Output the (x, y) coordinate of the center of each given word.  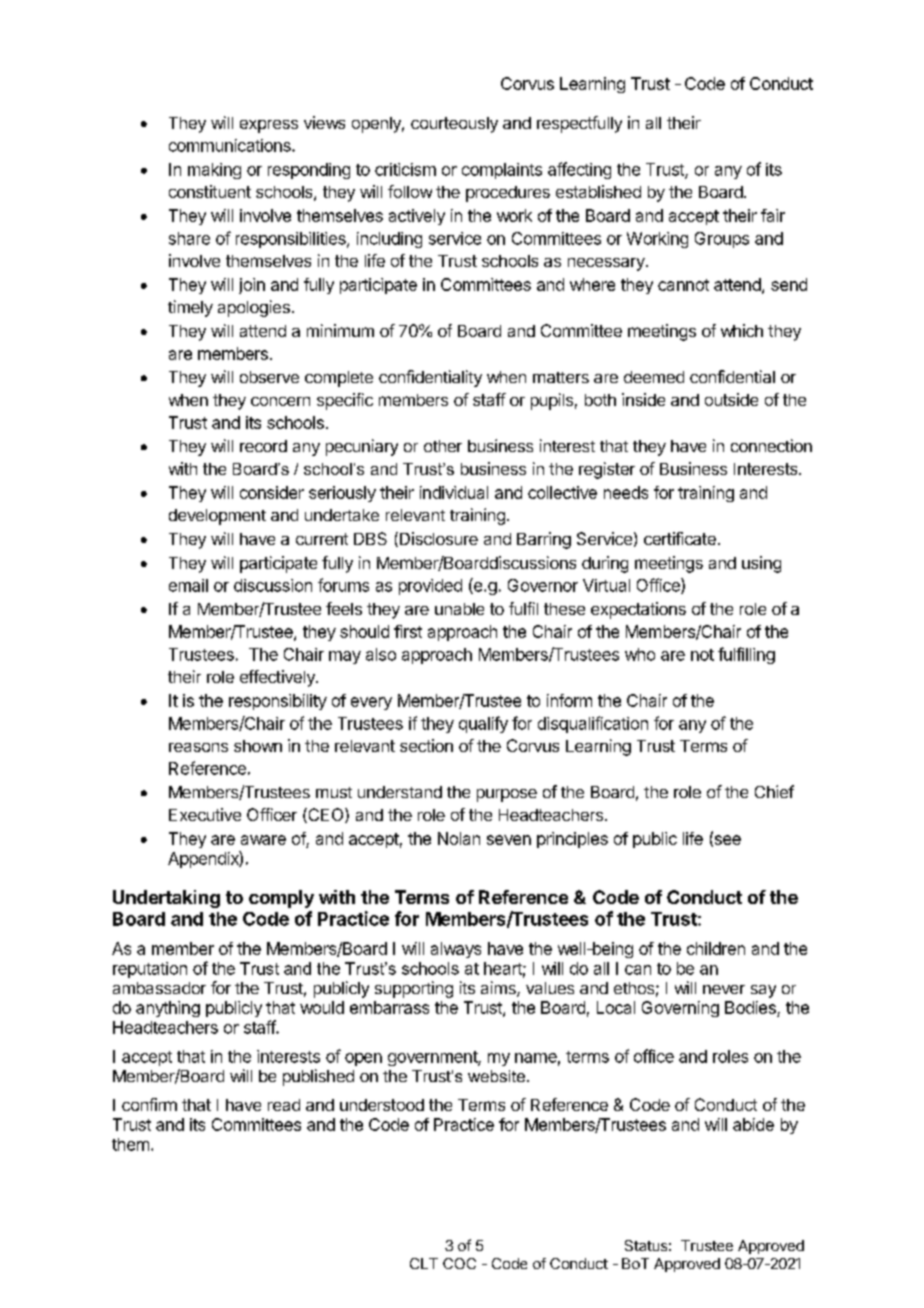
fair (773, 215)
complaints (502, 171)
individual (454, 492)
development (217, 517)
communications (231, 145)
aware (263, 840)
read (284, 1105)
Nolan (459, 838)
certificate (680, 538)
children (716, 948)
